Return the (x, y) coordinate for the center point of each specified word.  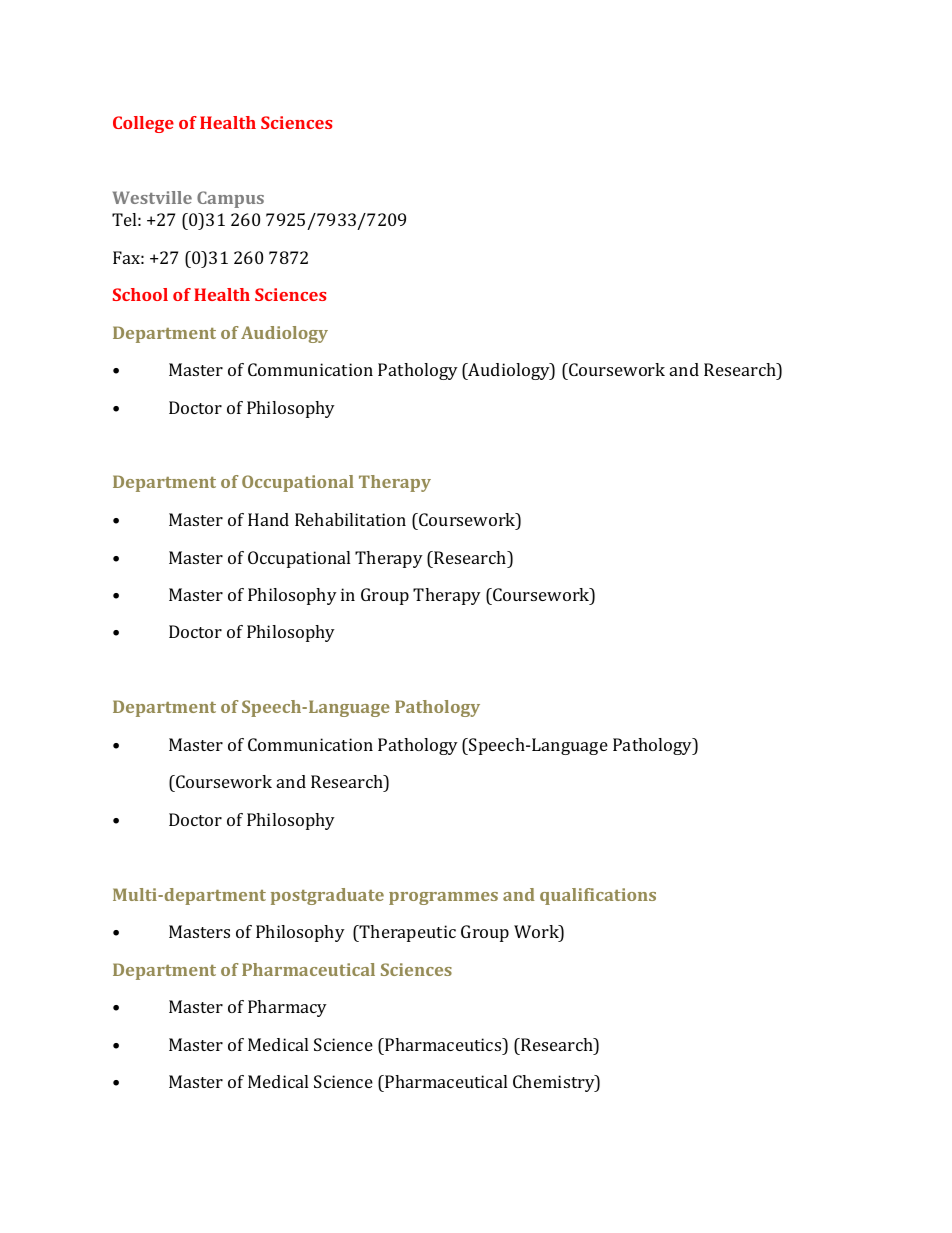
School (140, 294)
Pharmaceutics (443, 1044)
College (143, 124)
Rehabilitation (350, 519)
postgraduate (327, 896)
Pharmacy (287, 1008)
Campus (230, 199)
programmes (443, 898)
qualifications (598, 896)
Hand (268, 519)
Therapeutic (407, 933)
